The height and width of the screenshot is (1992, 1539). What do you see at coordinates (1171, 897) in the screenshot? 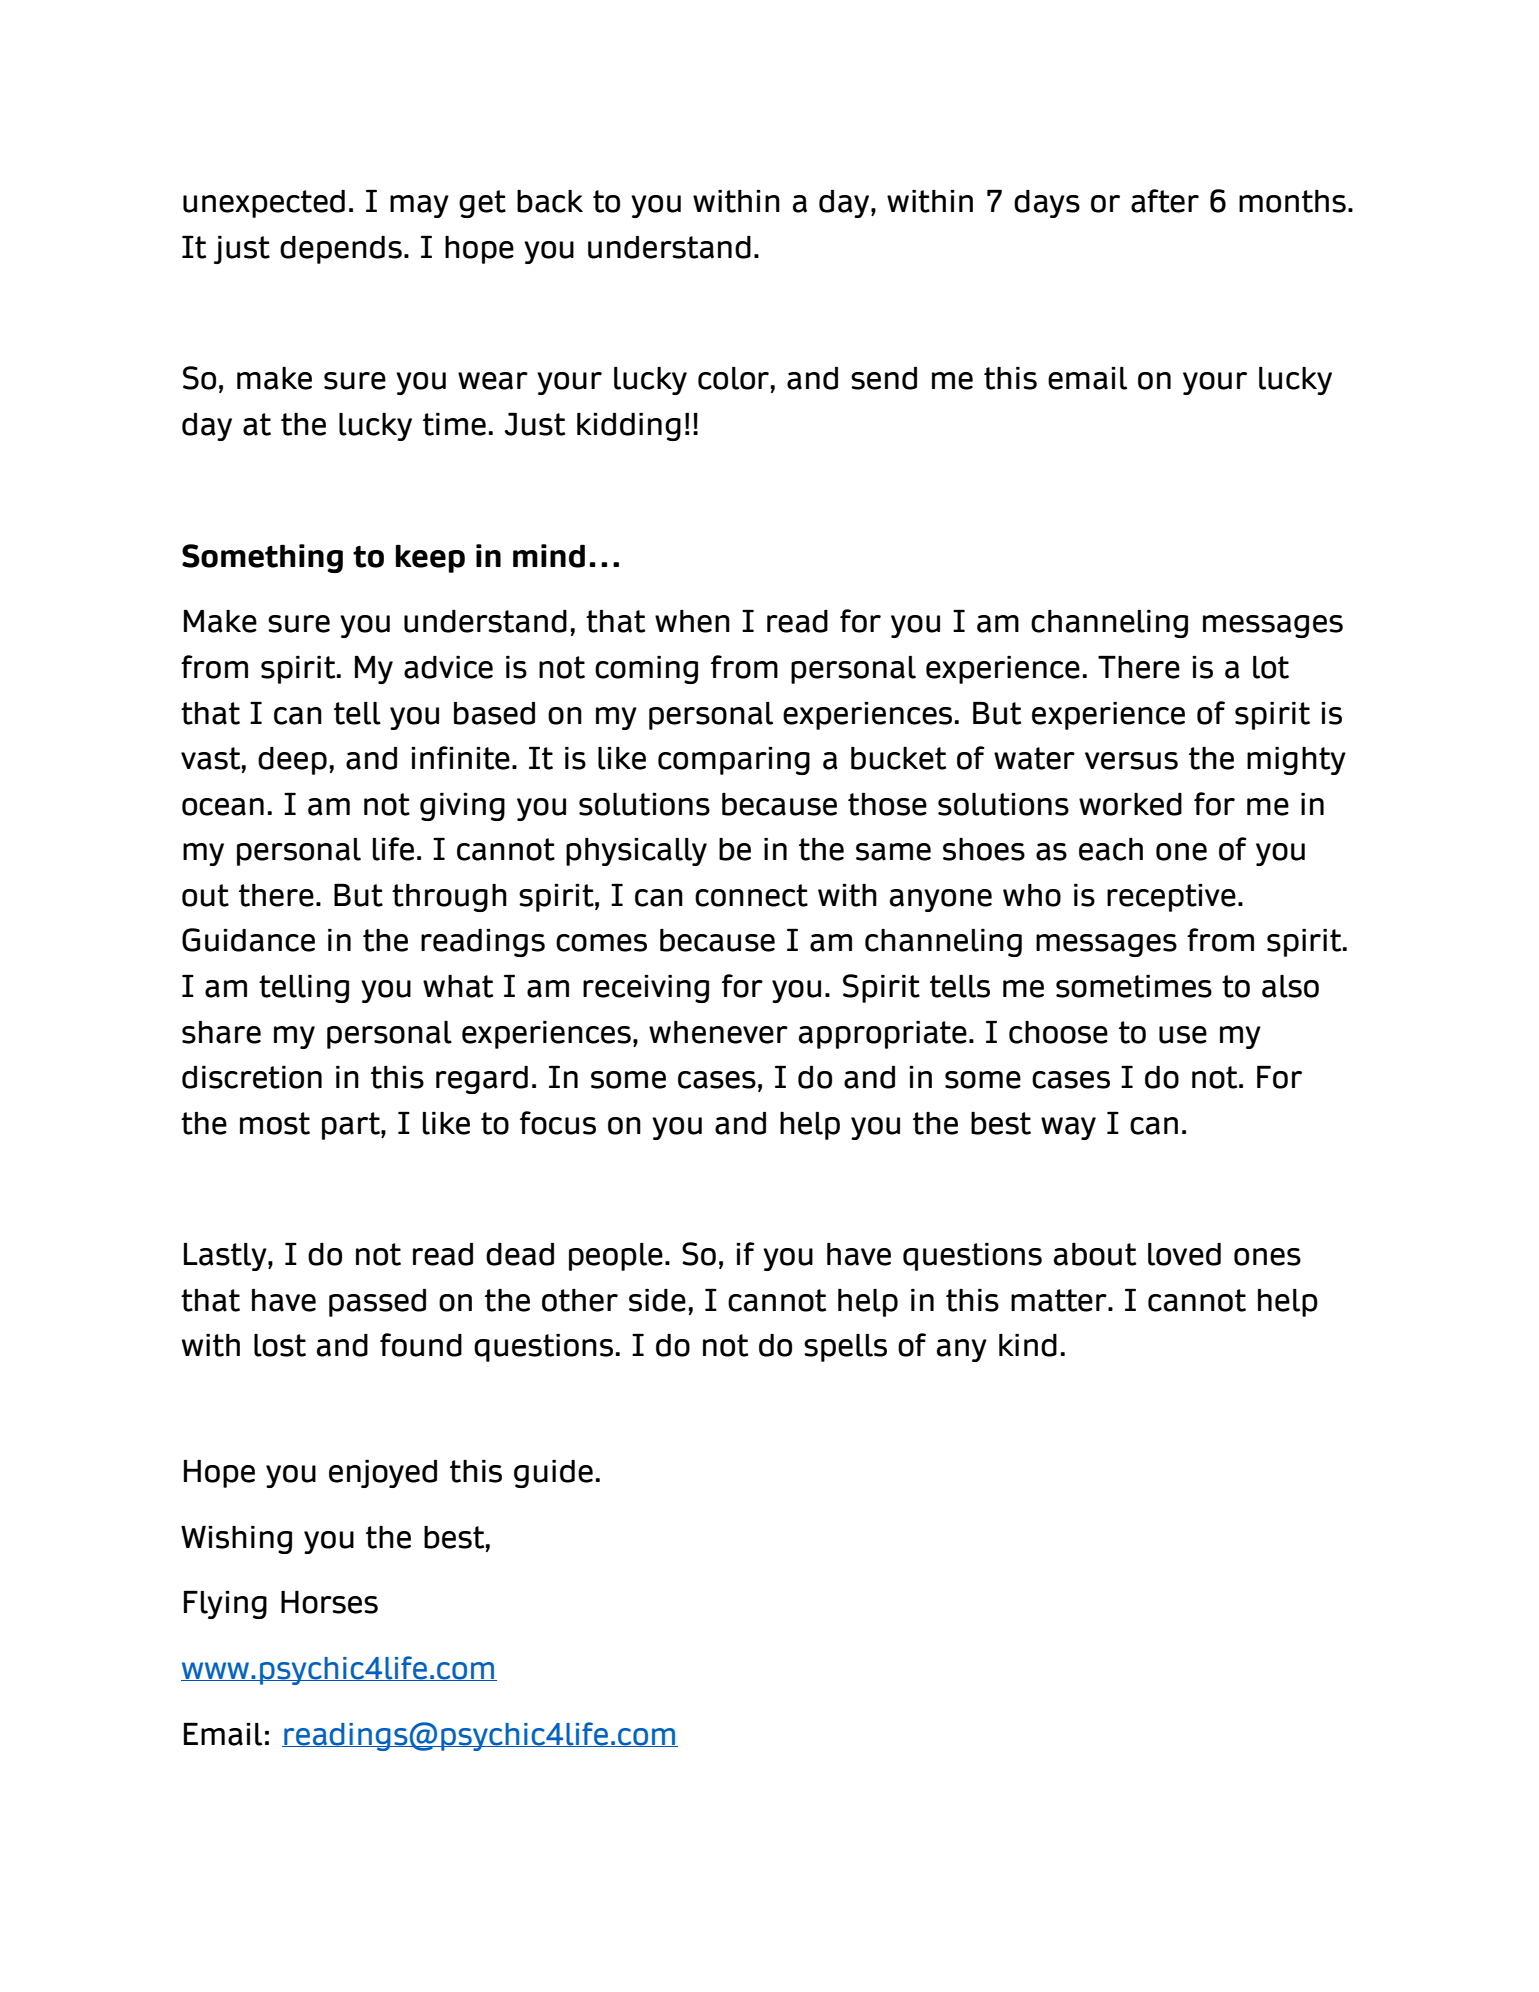
I see `receptive` at bounding box center [1171, 897].
